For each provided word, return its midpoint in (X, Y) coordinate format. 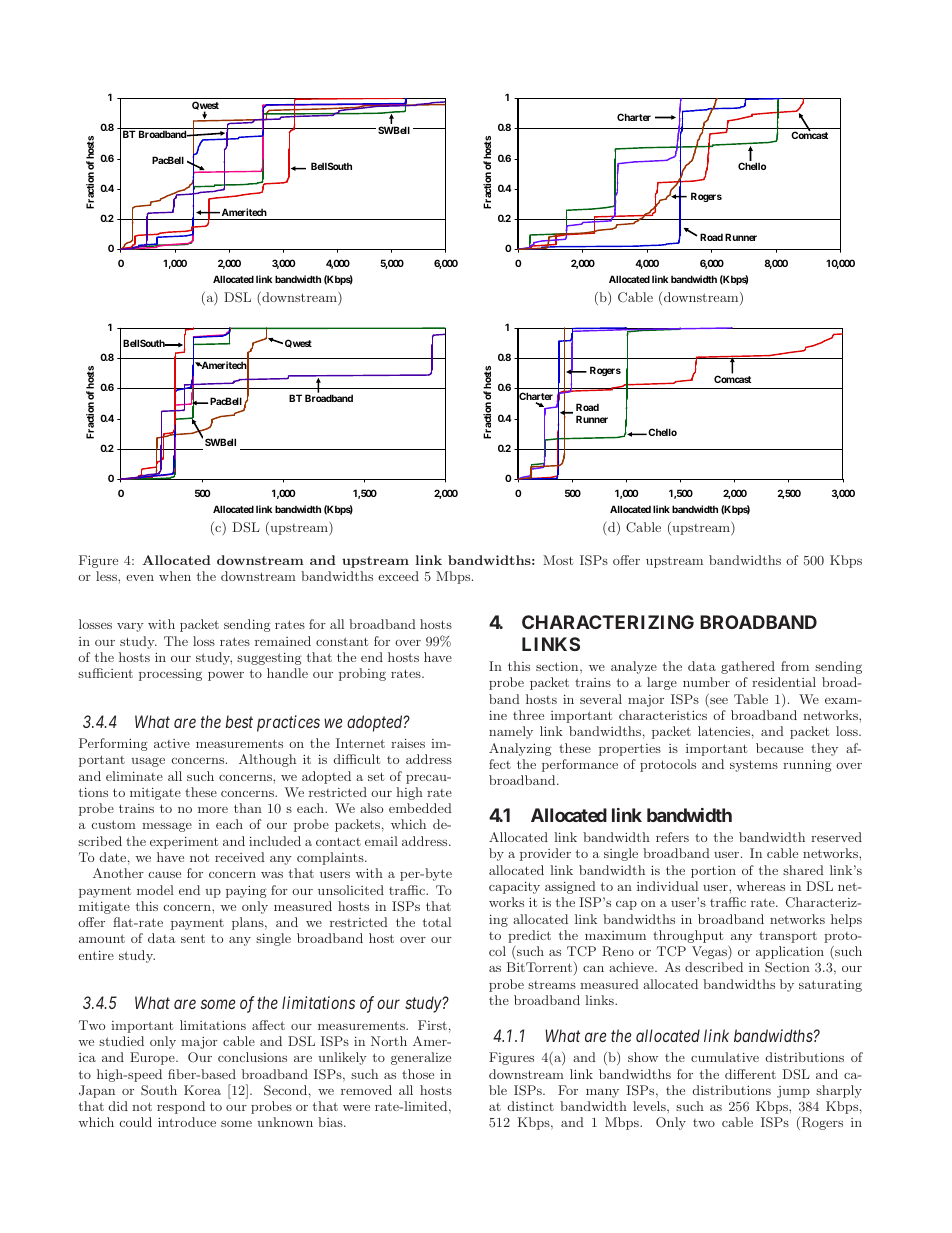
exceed (398, 576)
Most (558, 560)
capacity (514, 887)
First (432, 1025)
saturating (830, 986)
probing (362, 674)
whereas (761, 886)
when (175, 576)
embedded (420, 808)
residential (784, 682)
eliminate (134, 776)
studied (121, 1041)
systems (754, 766)
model (155, 890)
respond (181, 1107)
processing (170, 675)
